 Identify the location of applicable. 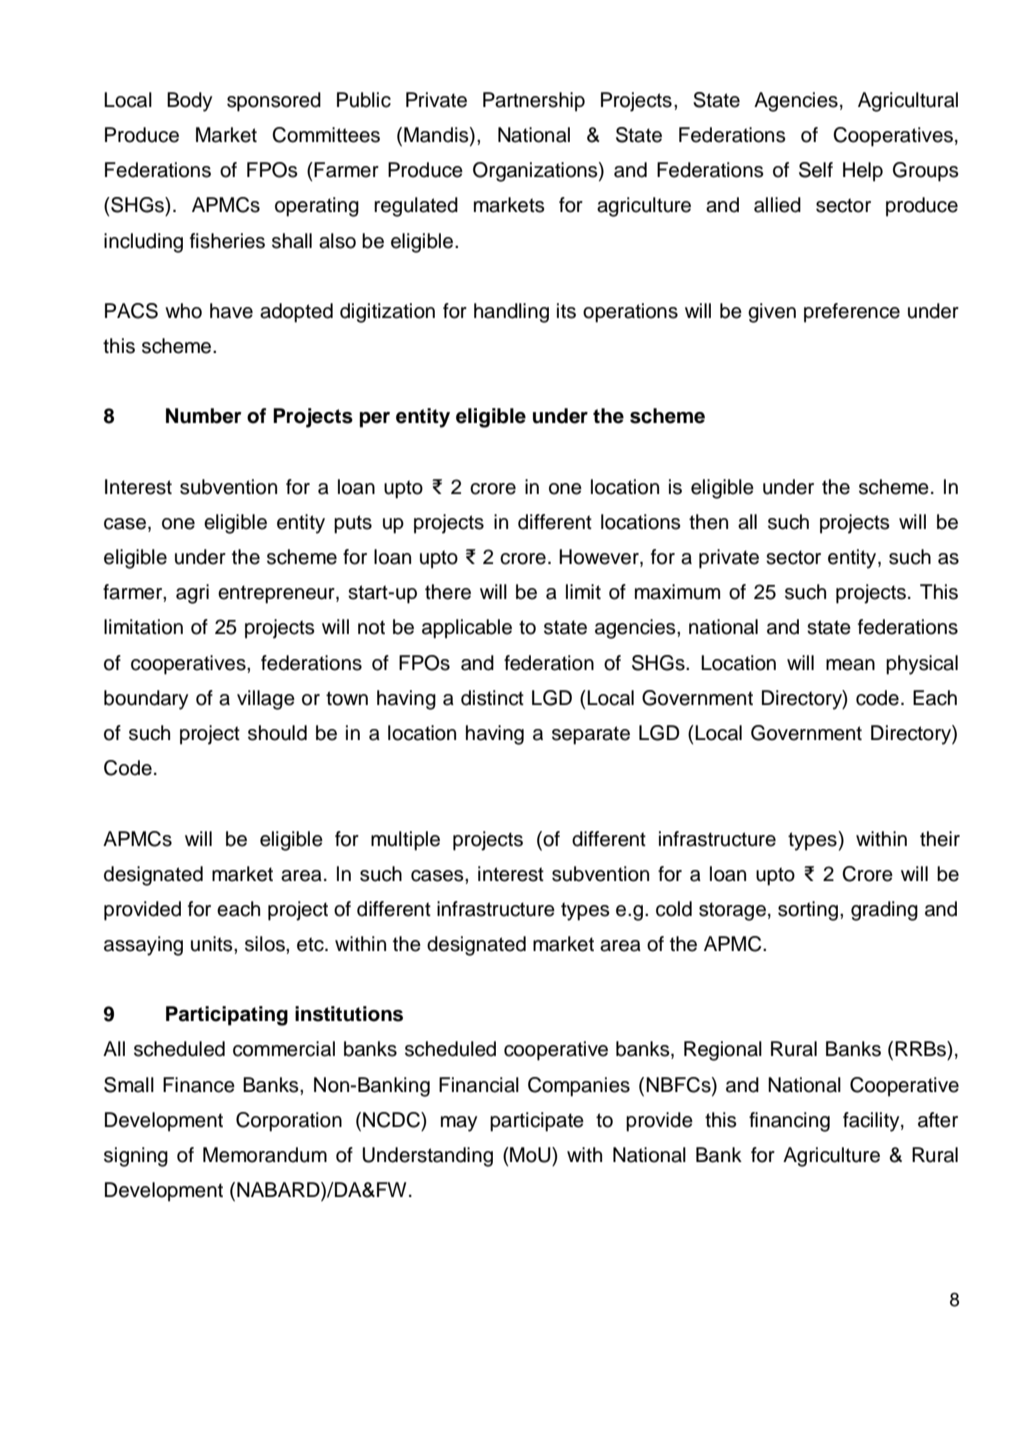
(467, 629).
